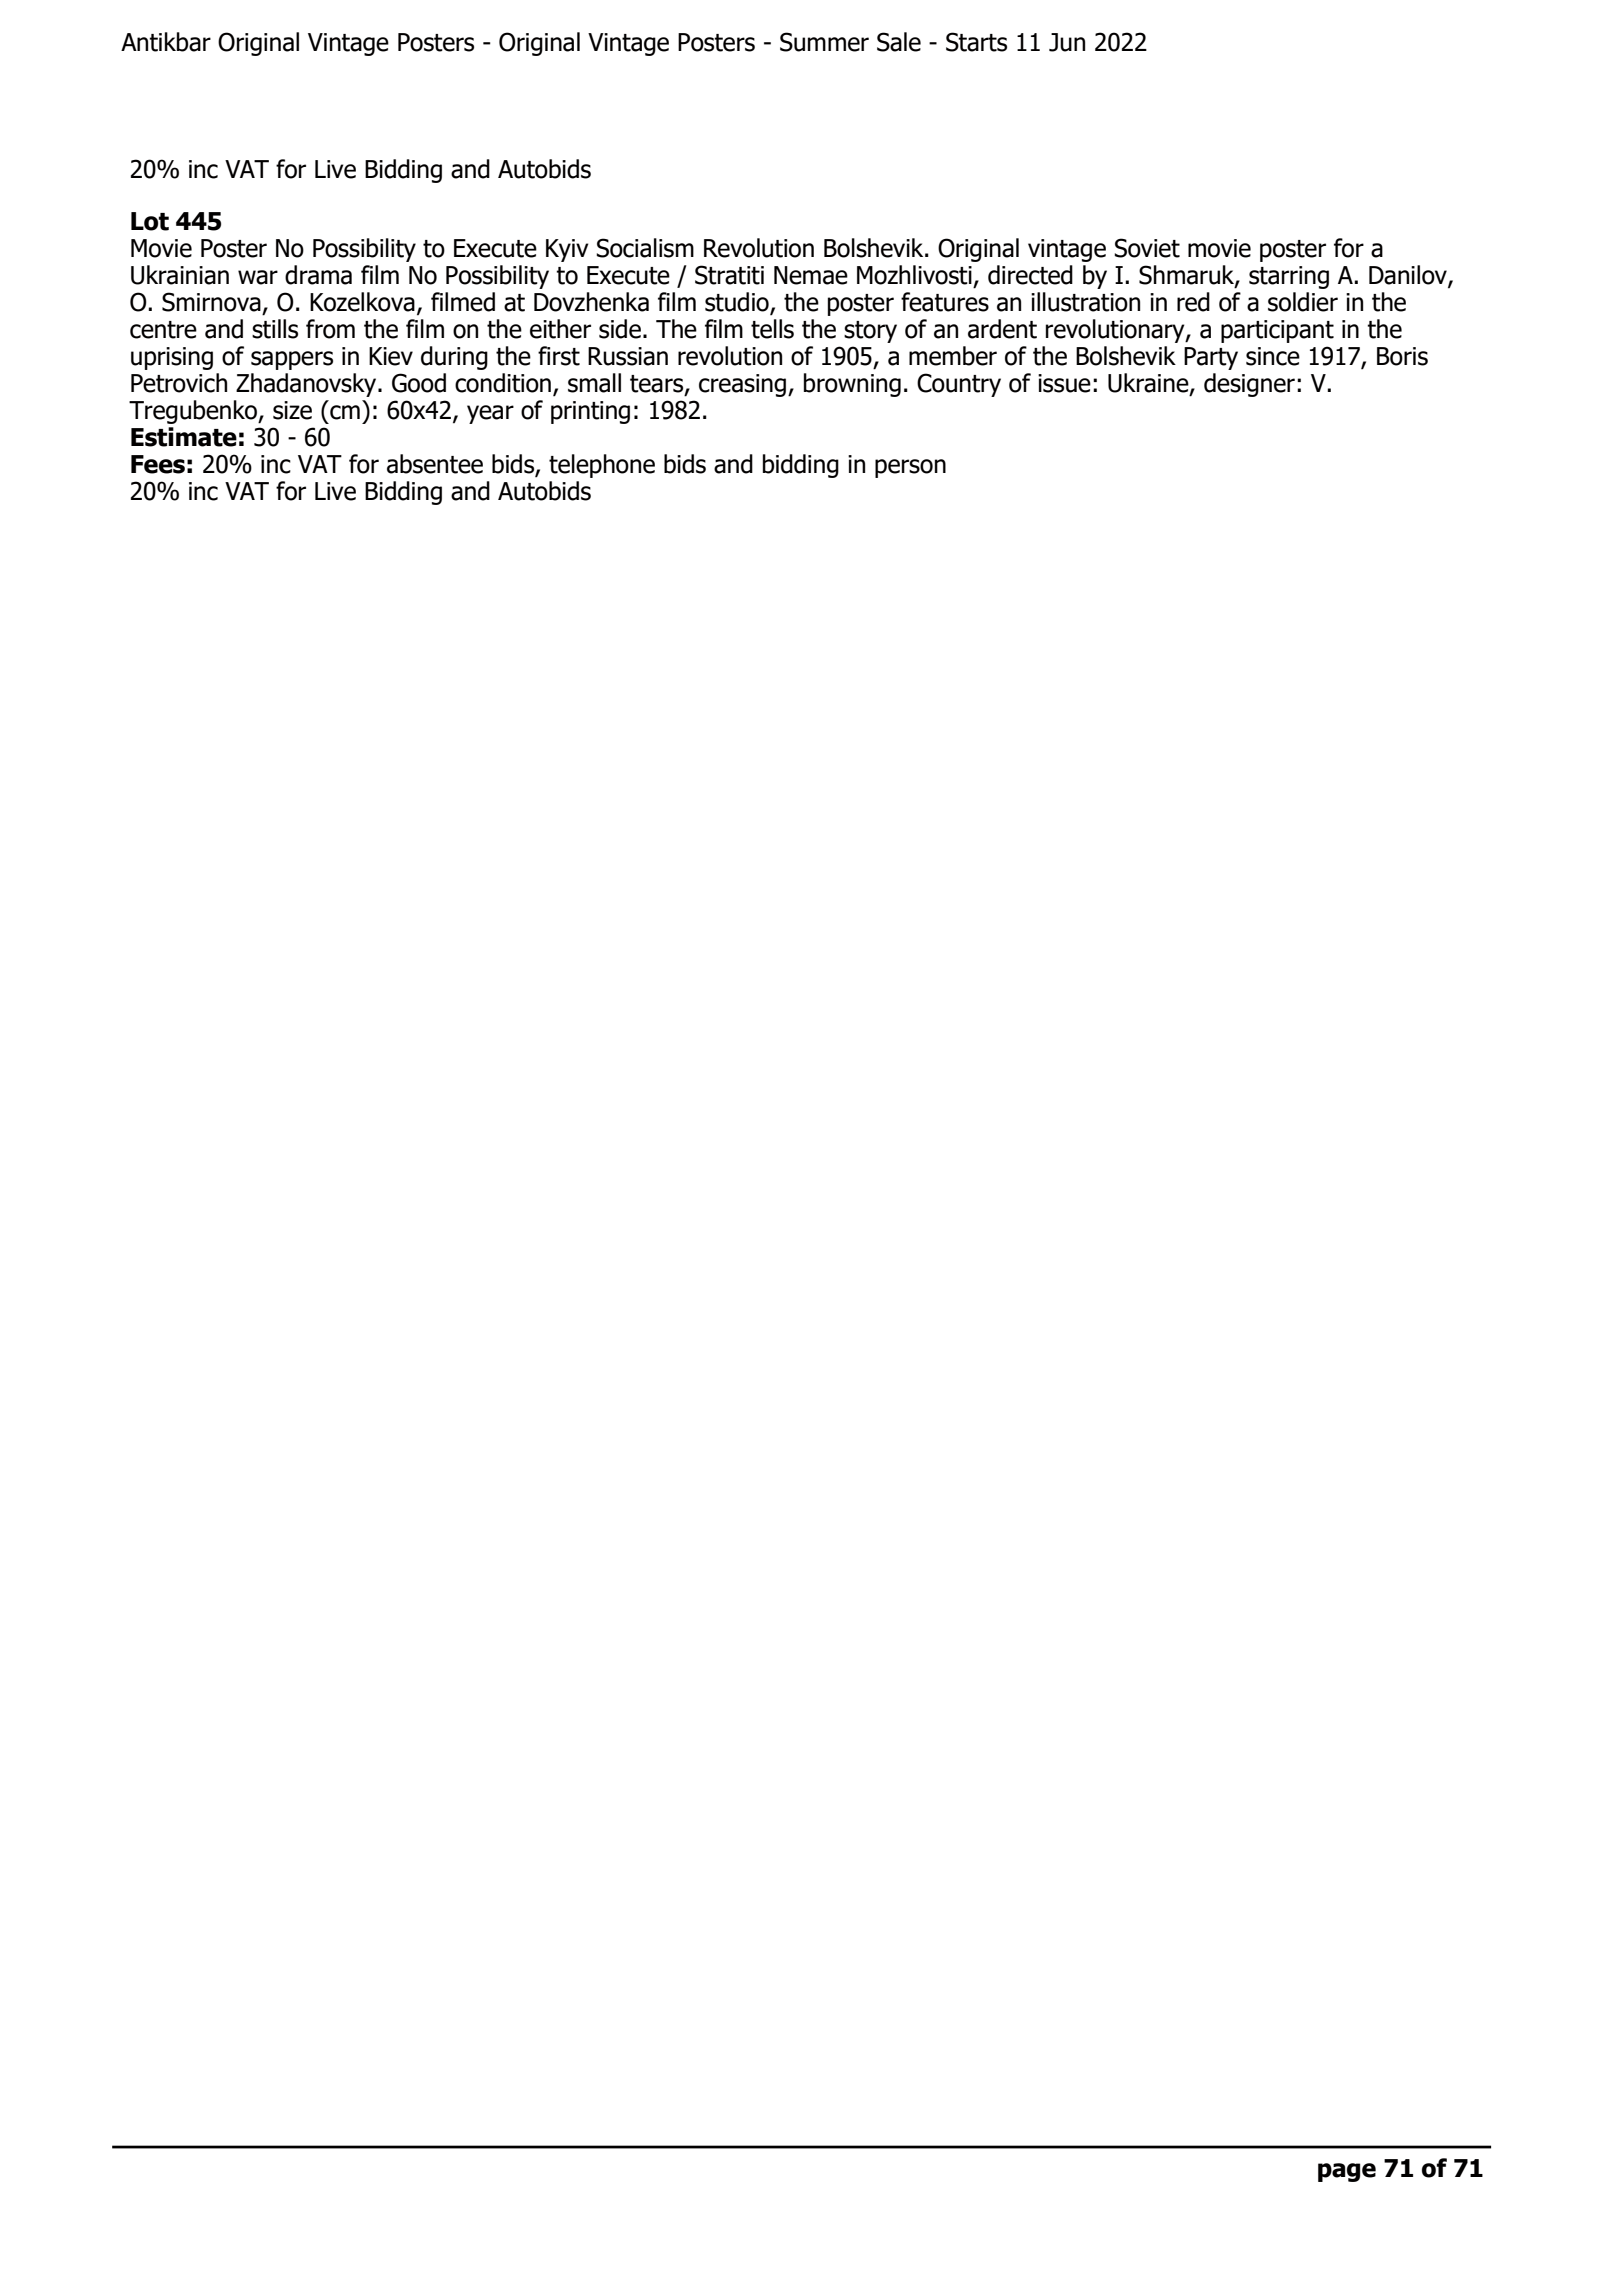  What do you see at coordinates (602, 466) in the screenshot?
I see `telephone` at bounding box center [602, 466].
